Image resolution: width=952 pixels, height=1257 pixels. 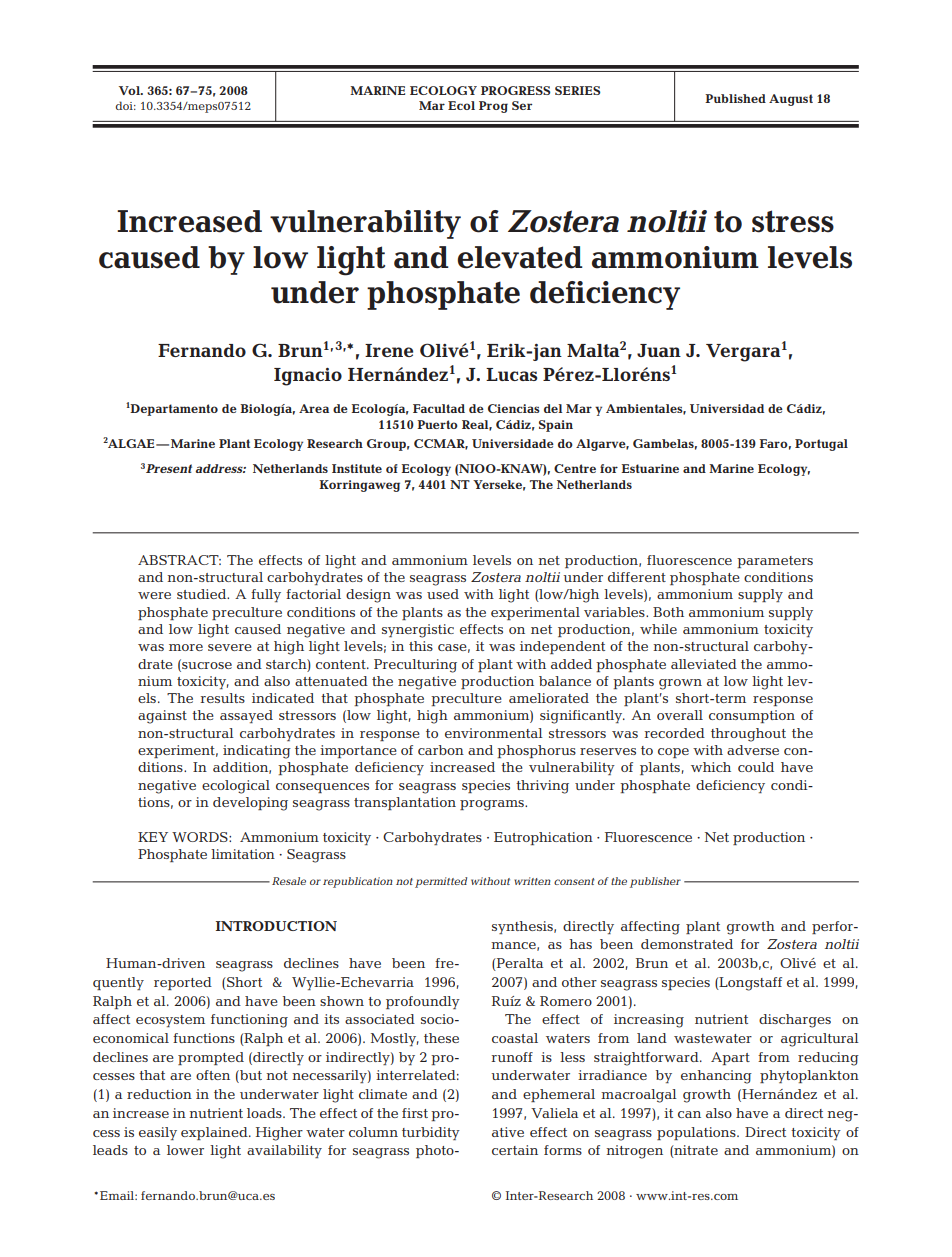 What do you see at coordinates (575, 468) in the screenshot?
I see `Centre` at bounding box center [575, 468].
